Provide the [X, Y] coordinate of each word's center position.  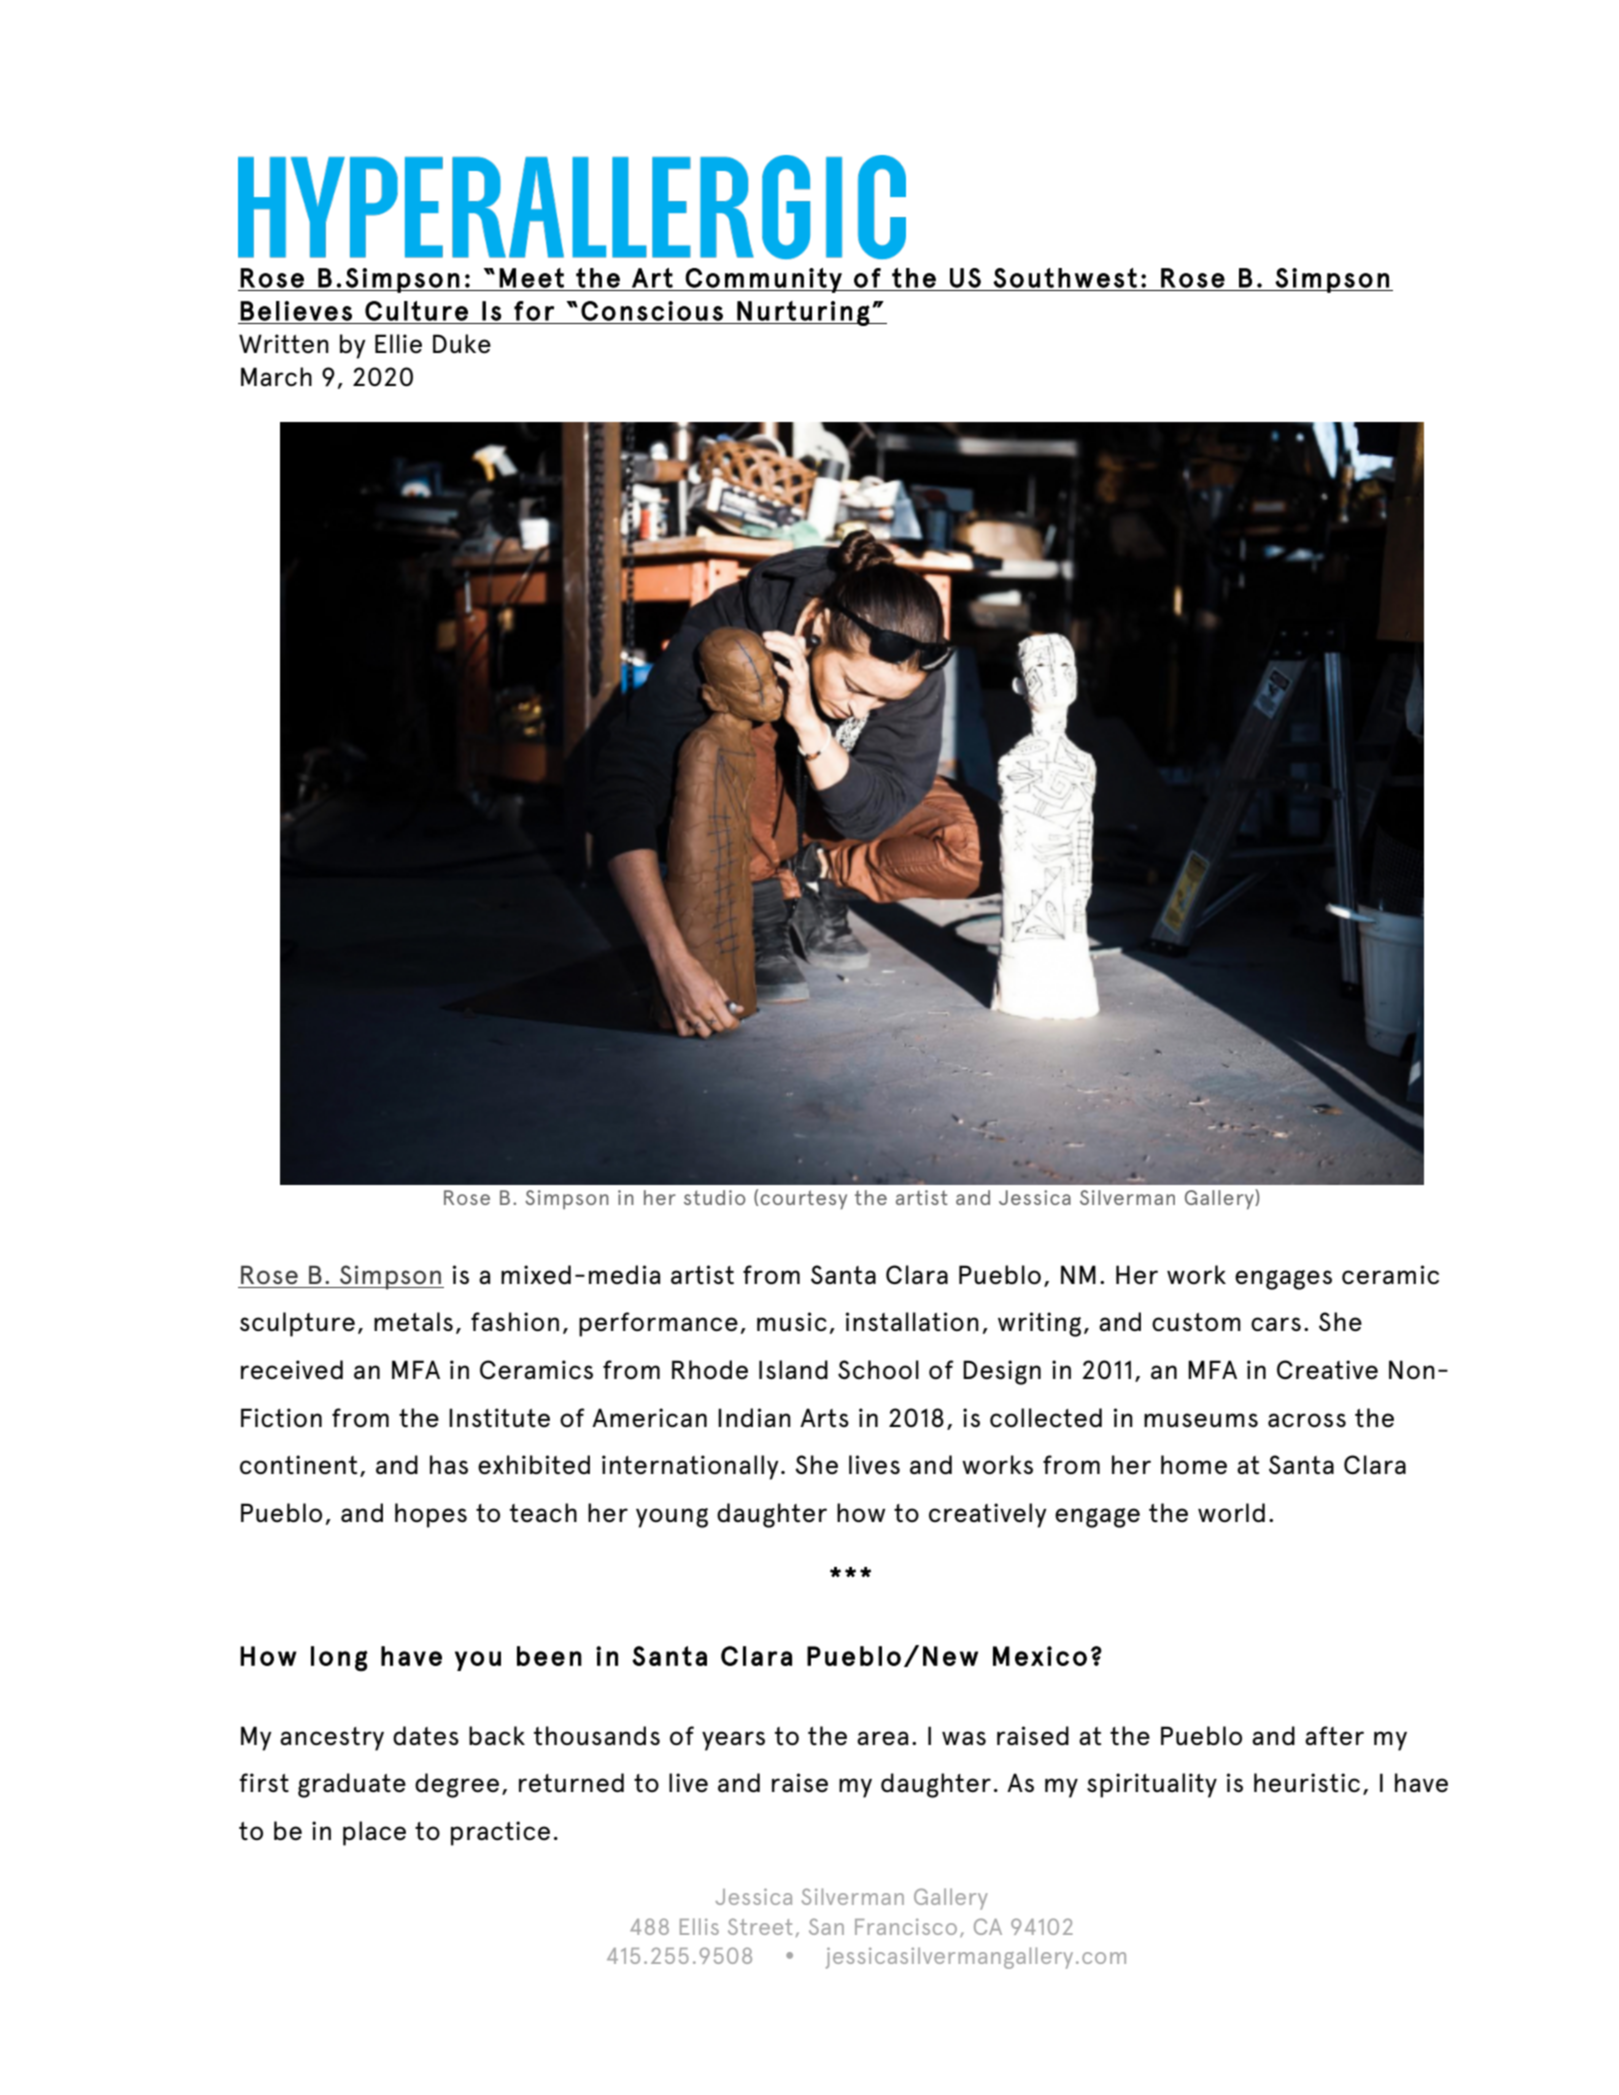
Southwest [1065, 278]
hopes [431, 1515]
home [1194, 1465]
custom [1196, 1322]
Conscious [652, 311]
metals [413, 1322]
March [276, 376]
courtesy [804, 1199]
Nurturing [803, 313]
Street [760, 1926]
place [374, 1833]
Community [764, 280]
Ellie [398, 344]
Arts [824, 1417]
